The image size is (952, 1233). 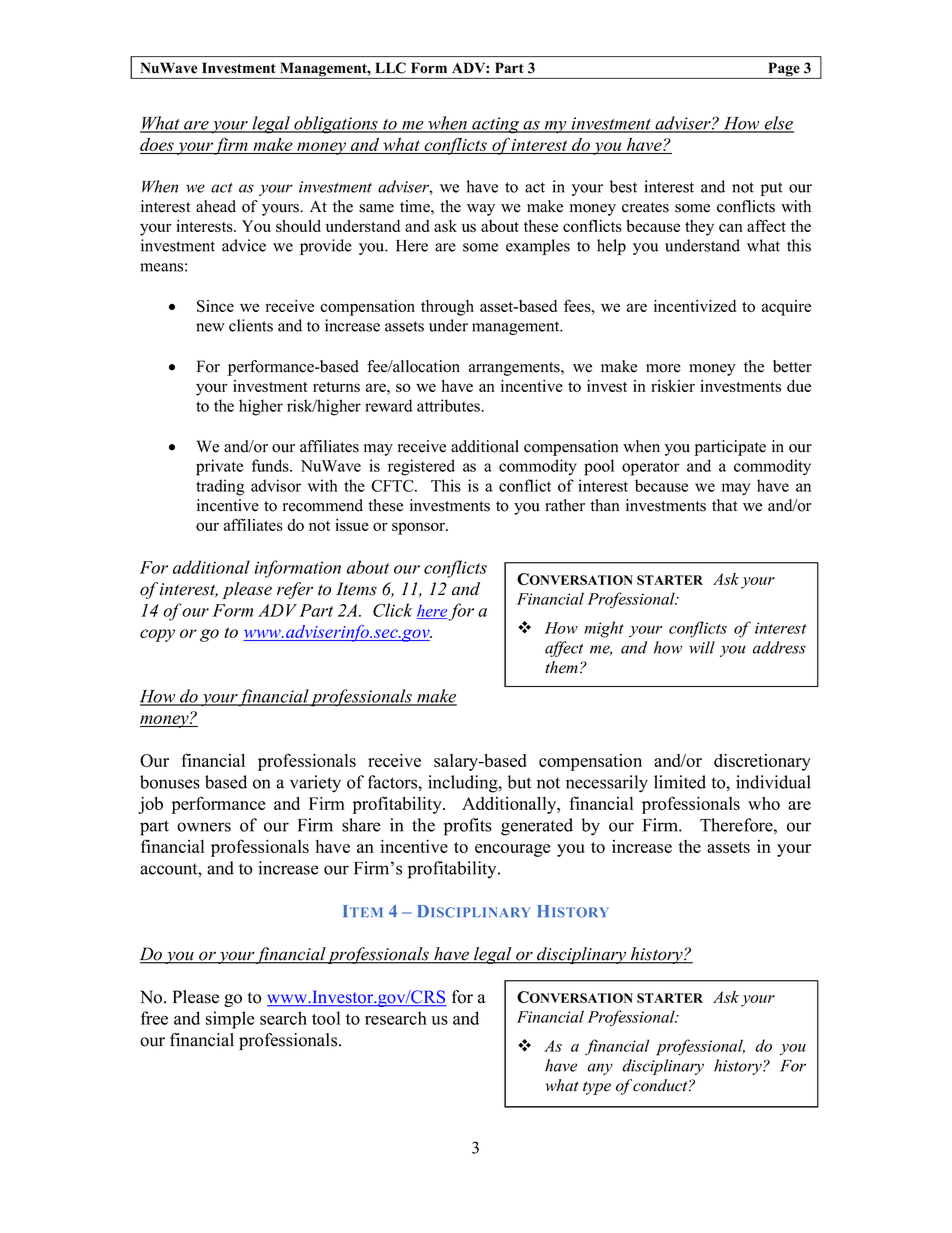 What do you see at coordinates (496, 125) in the screenshot?
I see `acting` at bounding box center [496, 125].
